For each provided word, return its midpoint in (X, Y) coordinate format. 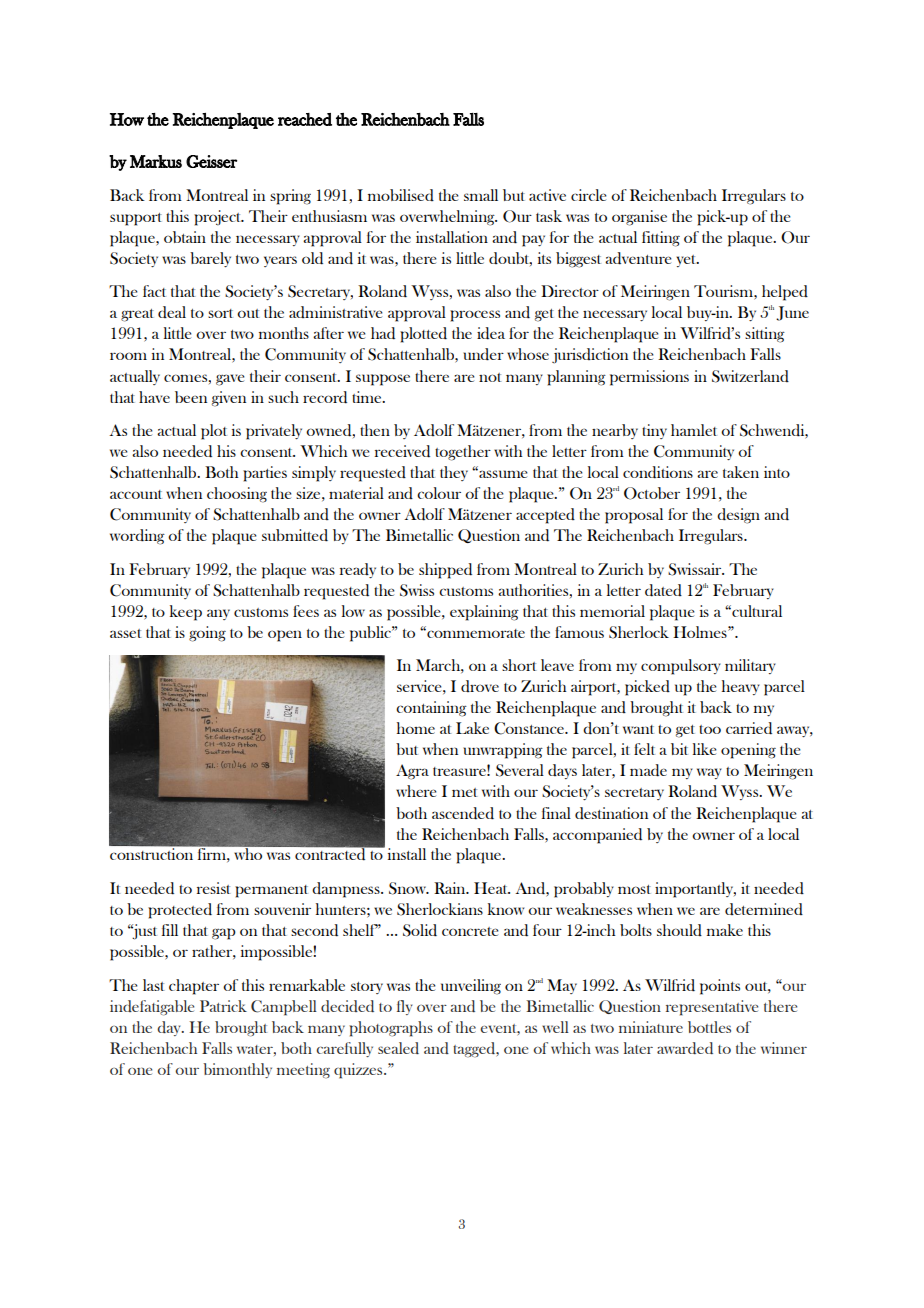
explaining (484, 613)
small (481, 195)
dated (663, 590)
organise (639, 218)
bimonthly (237, 1070)
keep (186, 613)
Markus (156, 161)
